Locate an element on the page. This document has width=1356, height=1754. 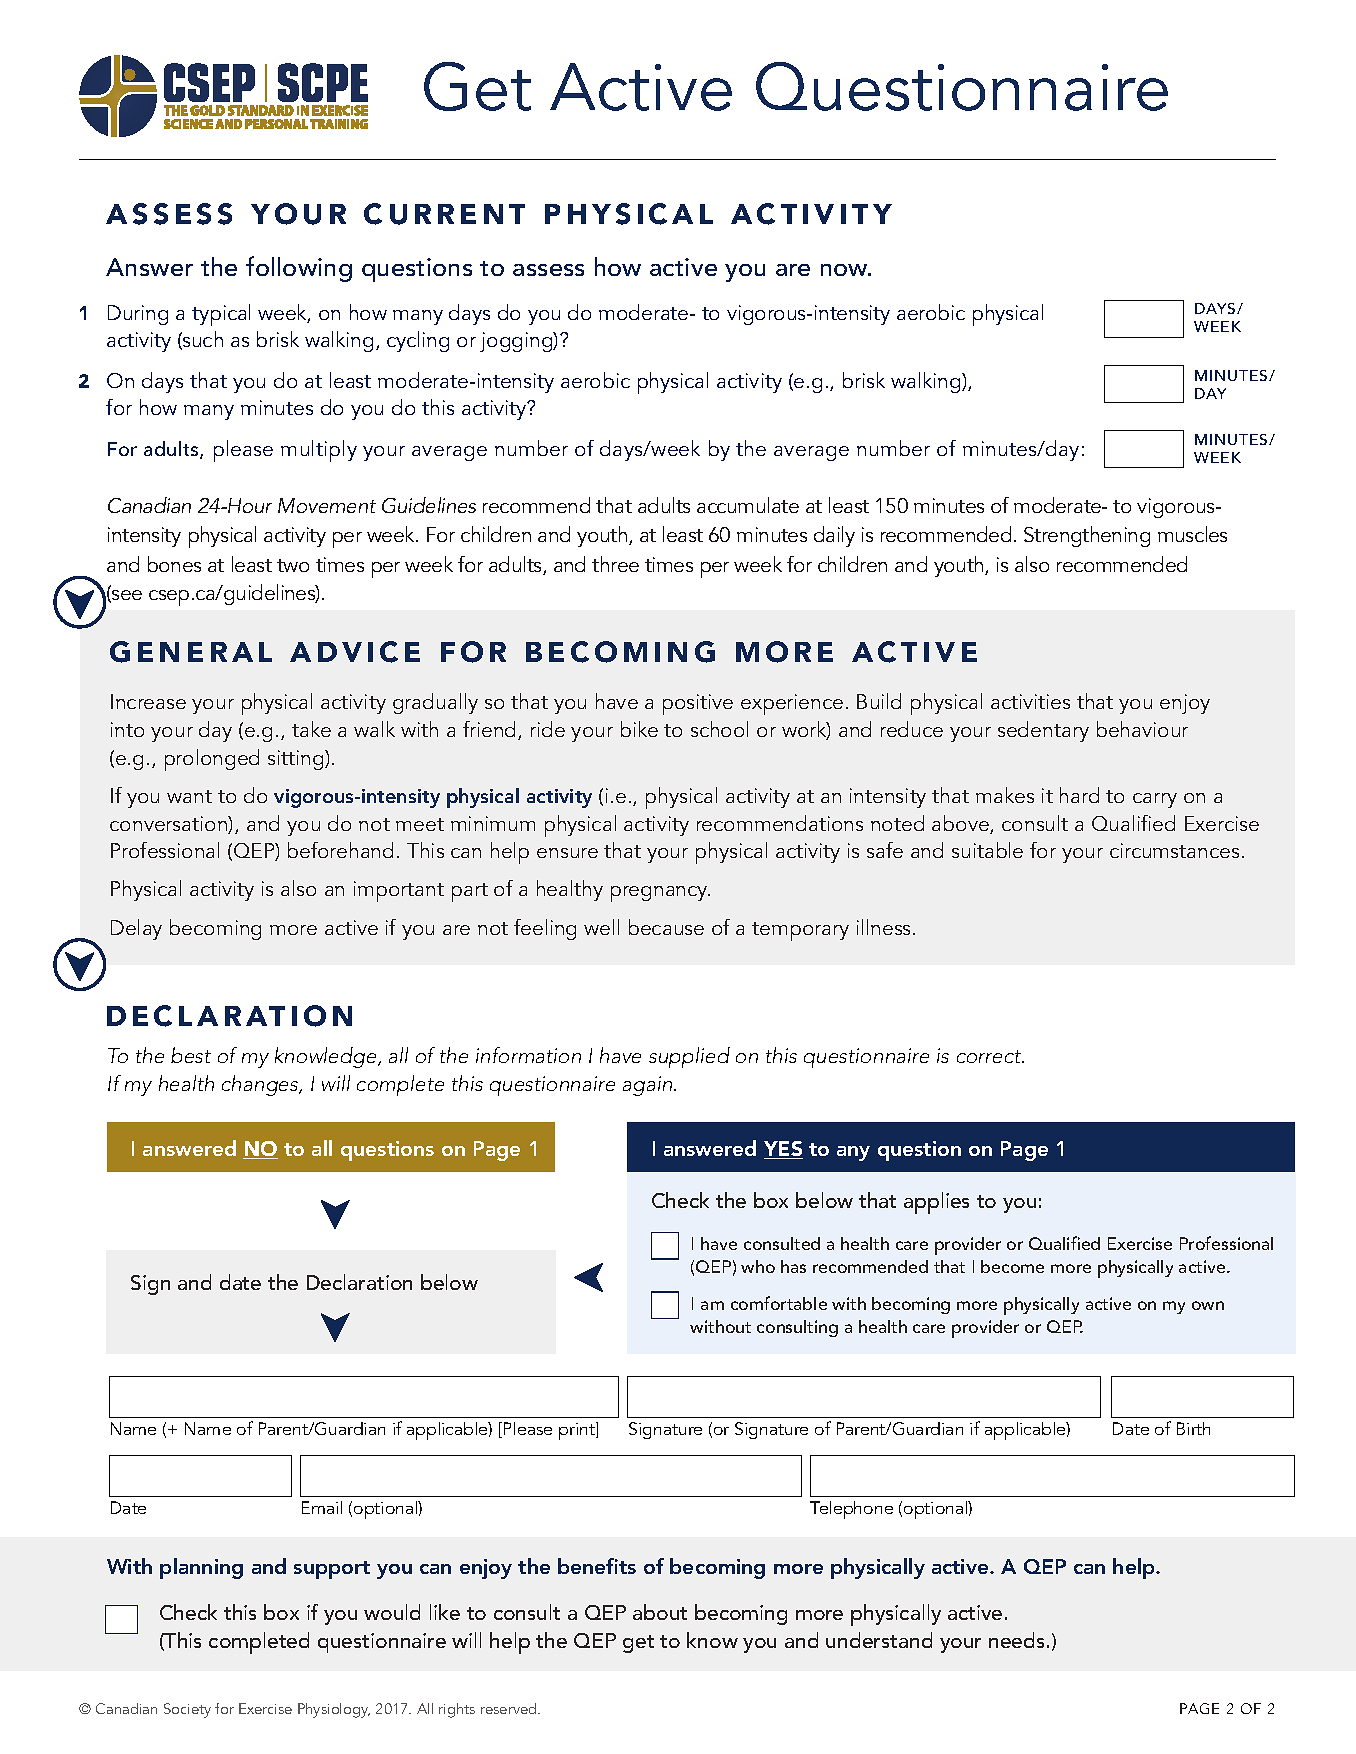
become is located at coordinates (1012, 1266).
